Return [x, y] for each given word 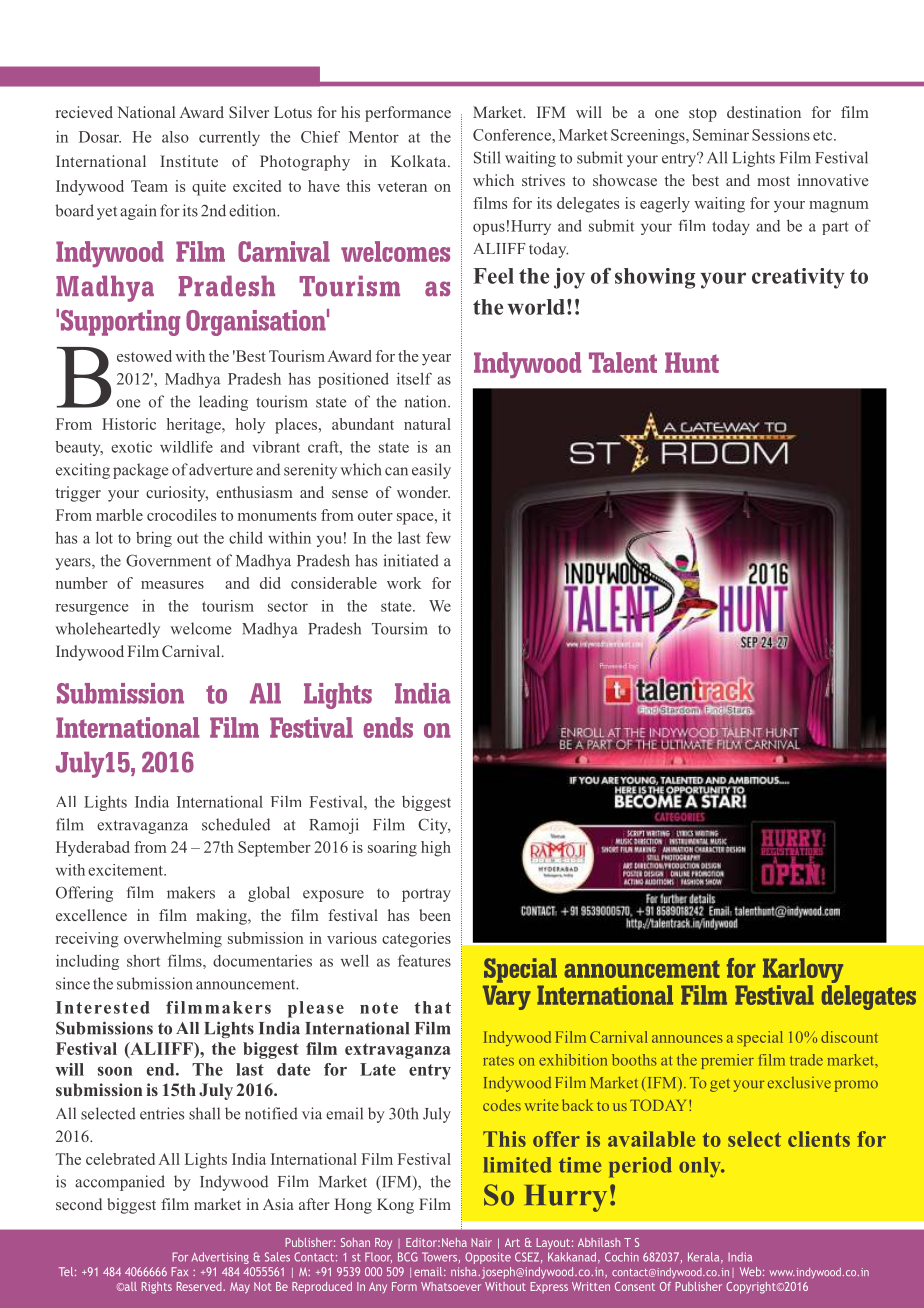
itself [414, 378]
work [404, 583]
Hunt [692, 362]
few [438, 537]
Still [487, 157]
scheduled [236, 824]
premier [727, 1061]
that [433, 1007]
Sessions [781, 135]
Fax [179, 1271]
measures [172, 585]
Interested [102, 1007]
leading [223, 403]
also [175, 137]
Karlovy [804, 972]
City [434, 826]
